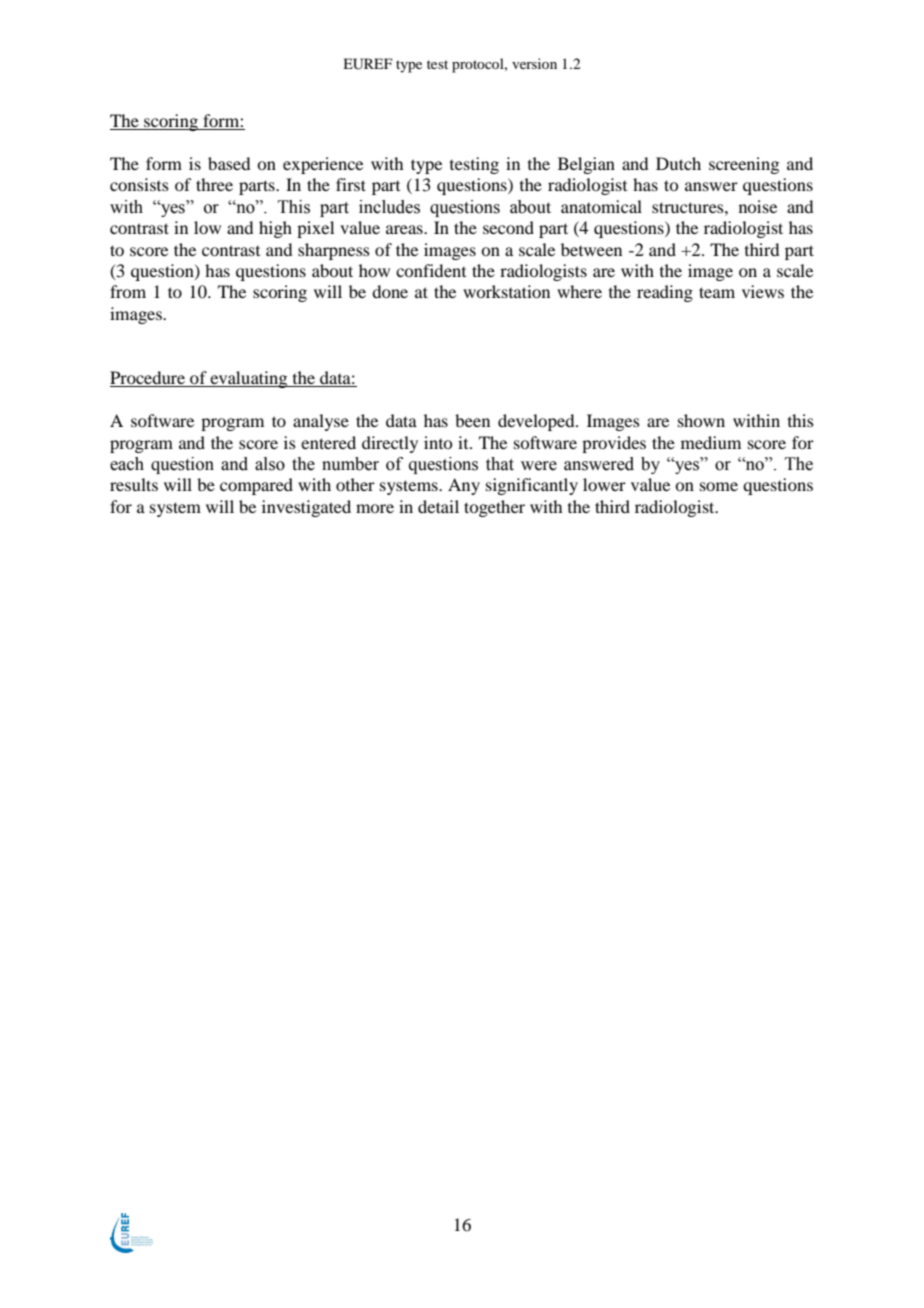 The height and width of the document is (1308, 924). Describe the element at coordinates (275, 229) in the document. I see `high` at that location.
